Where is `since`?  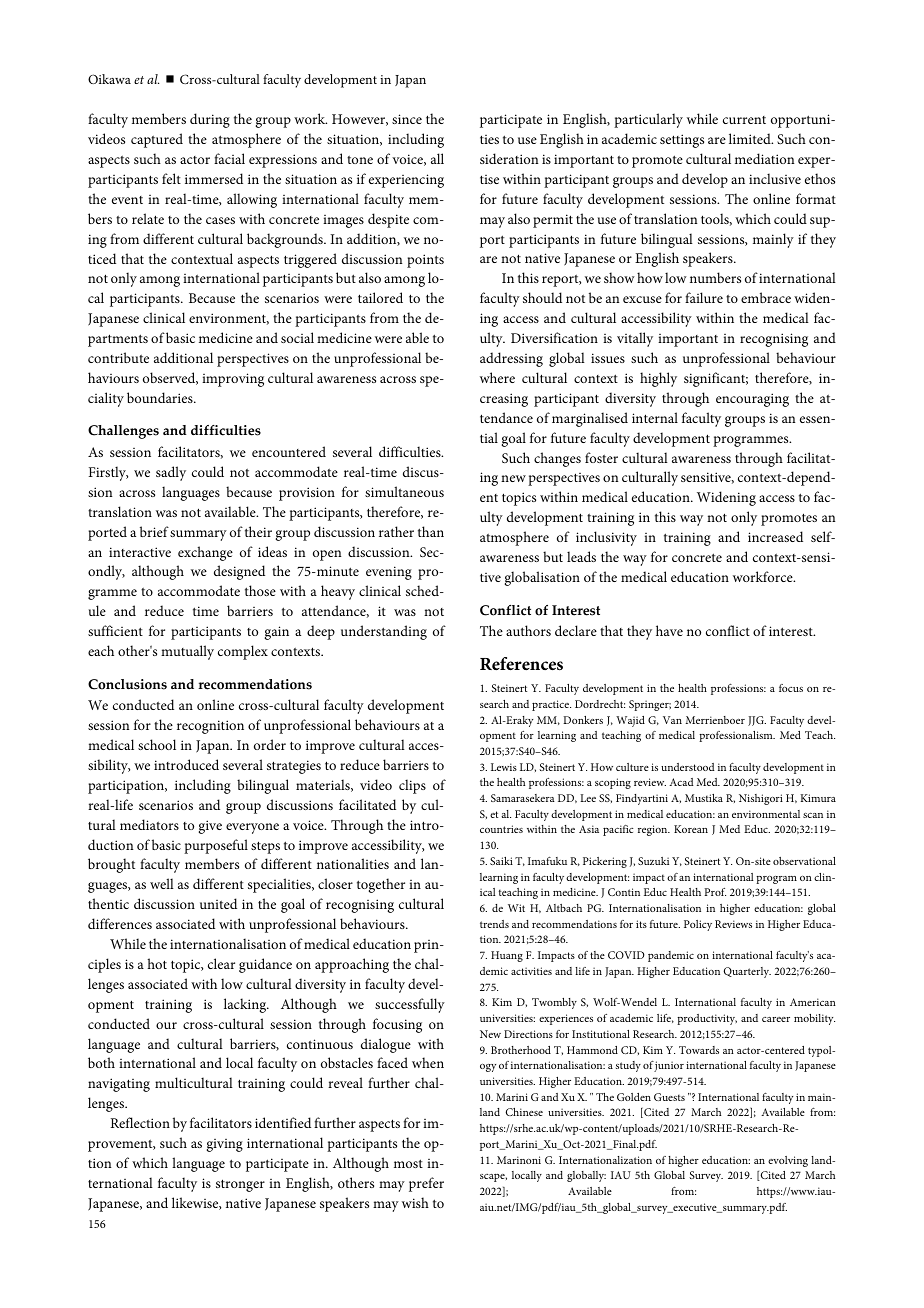
since is located at coordinates (407, 119).
